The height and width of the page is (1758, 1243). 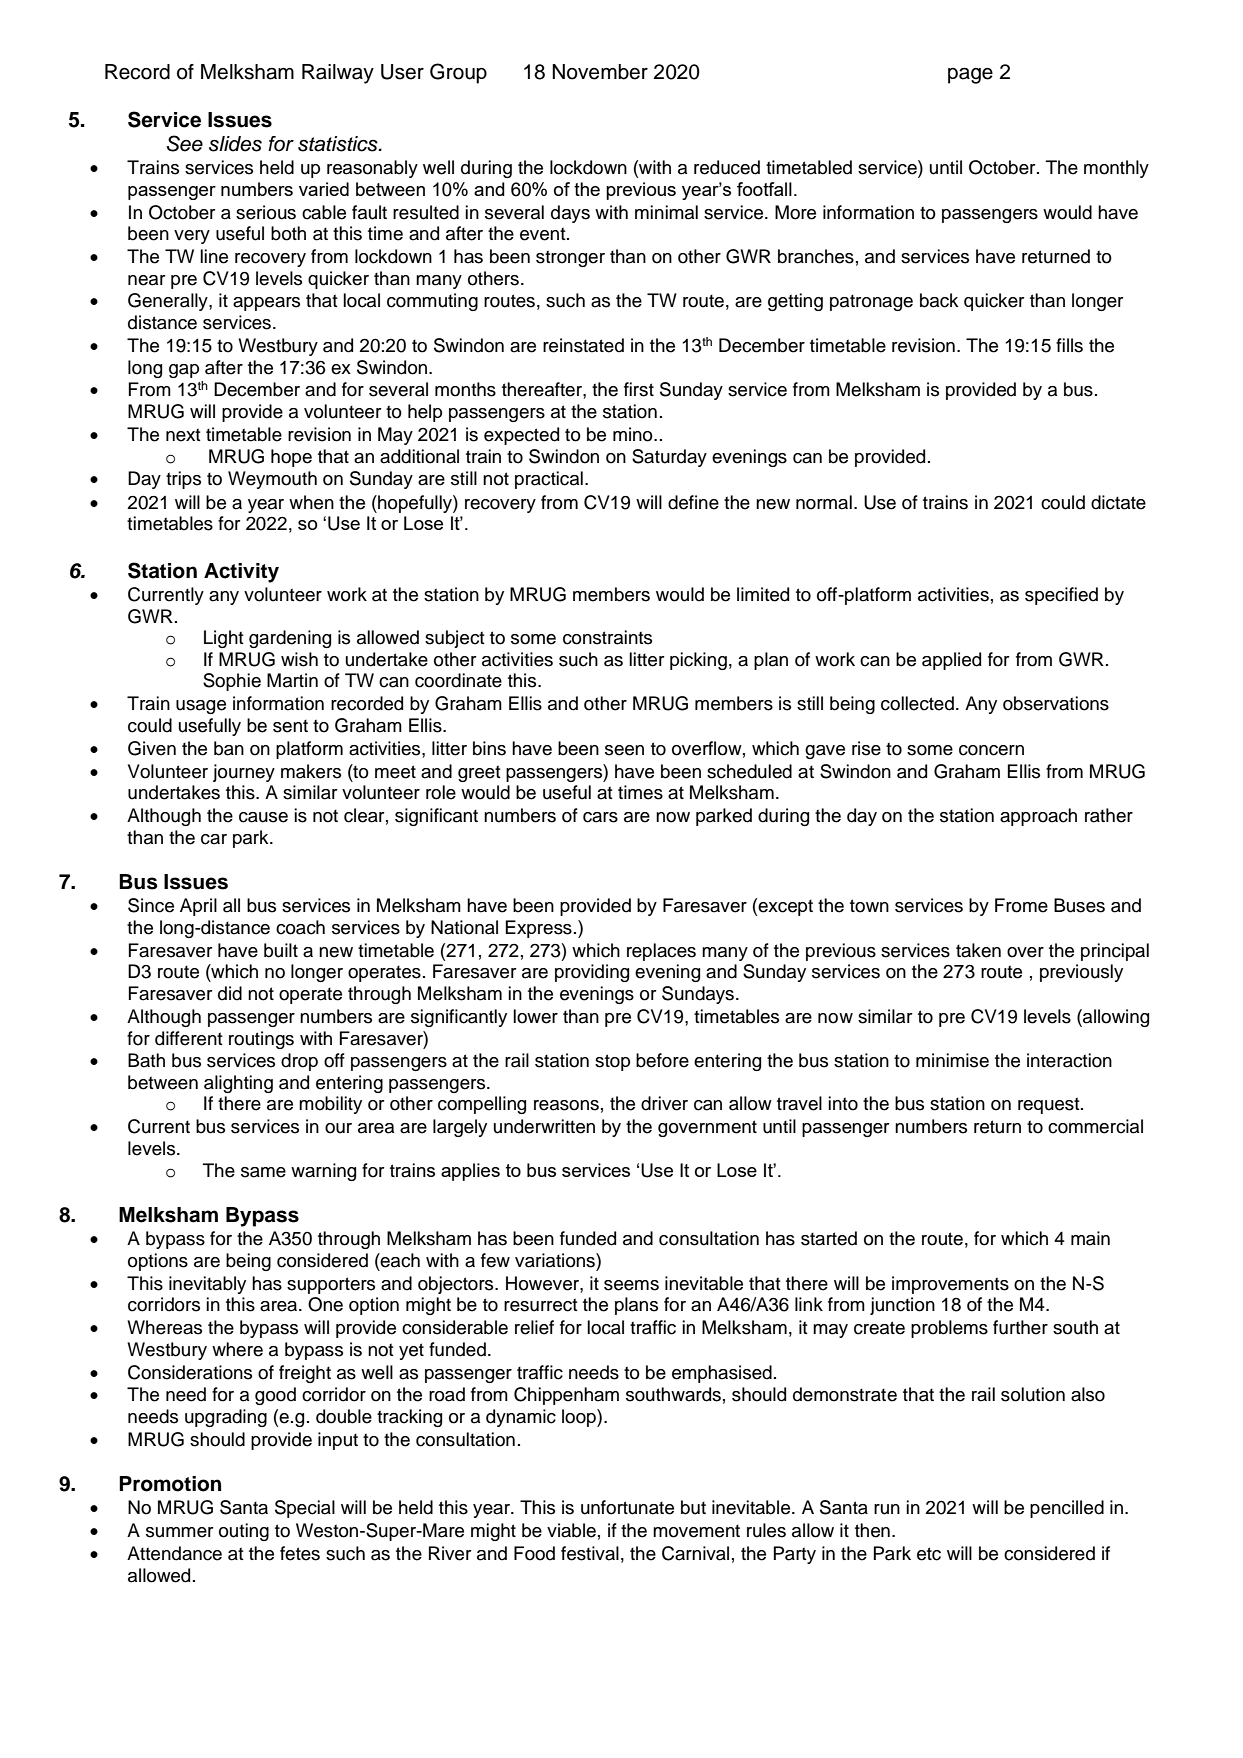 I want to click on approach, so click(x=1038, y=817).
